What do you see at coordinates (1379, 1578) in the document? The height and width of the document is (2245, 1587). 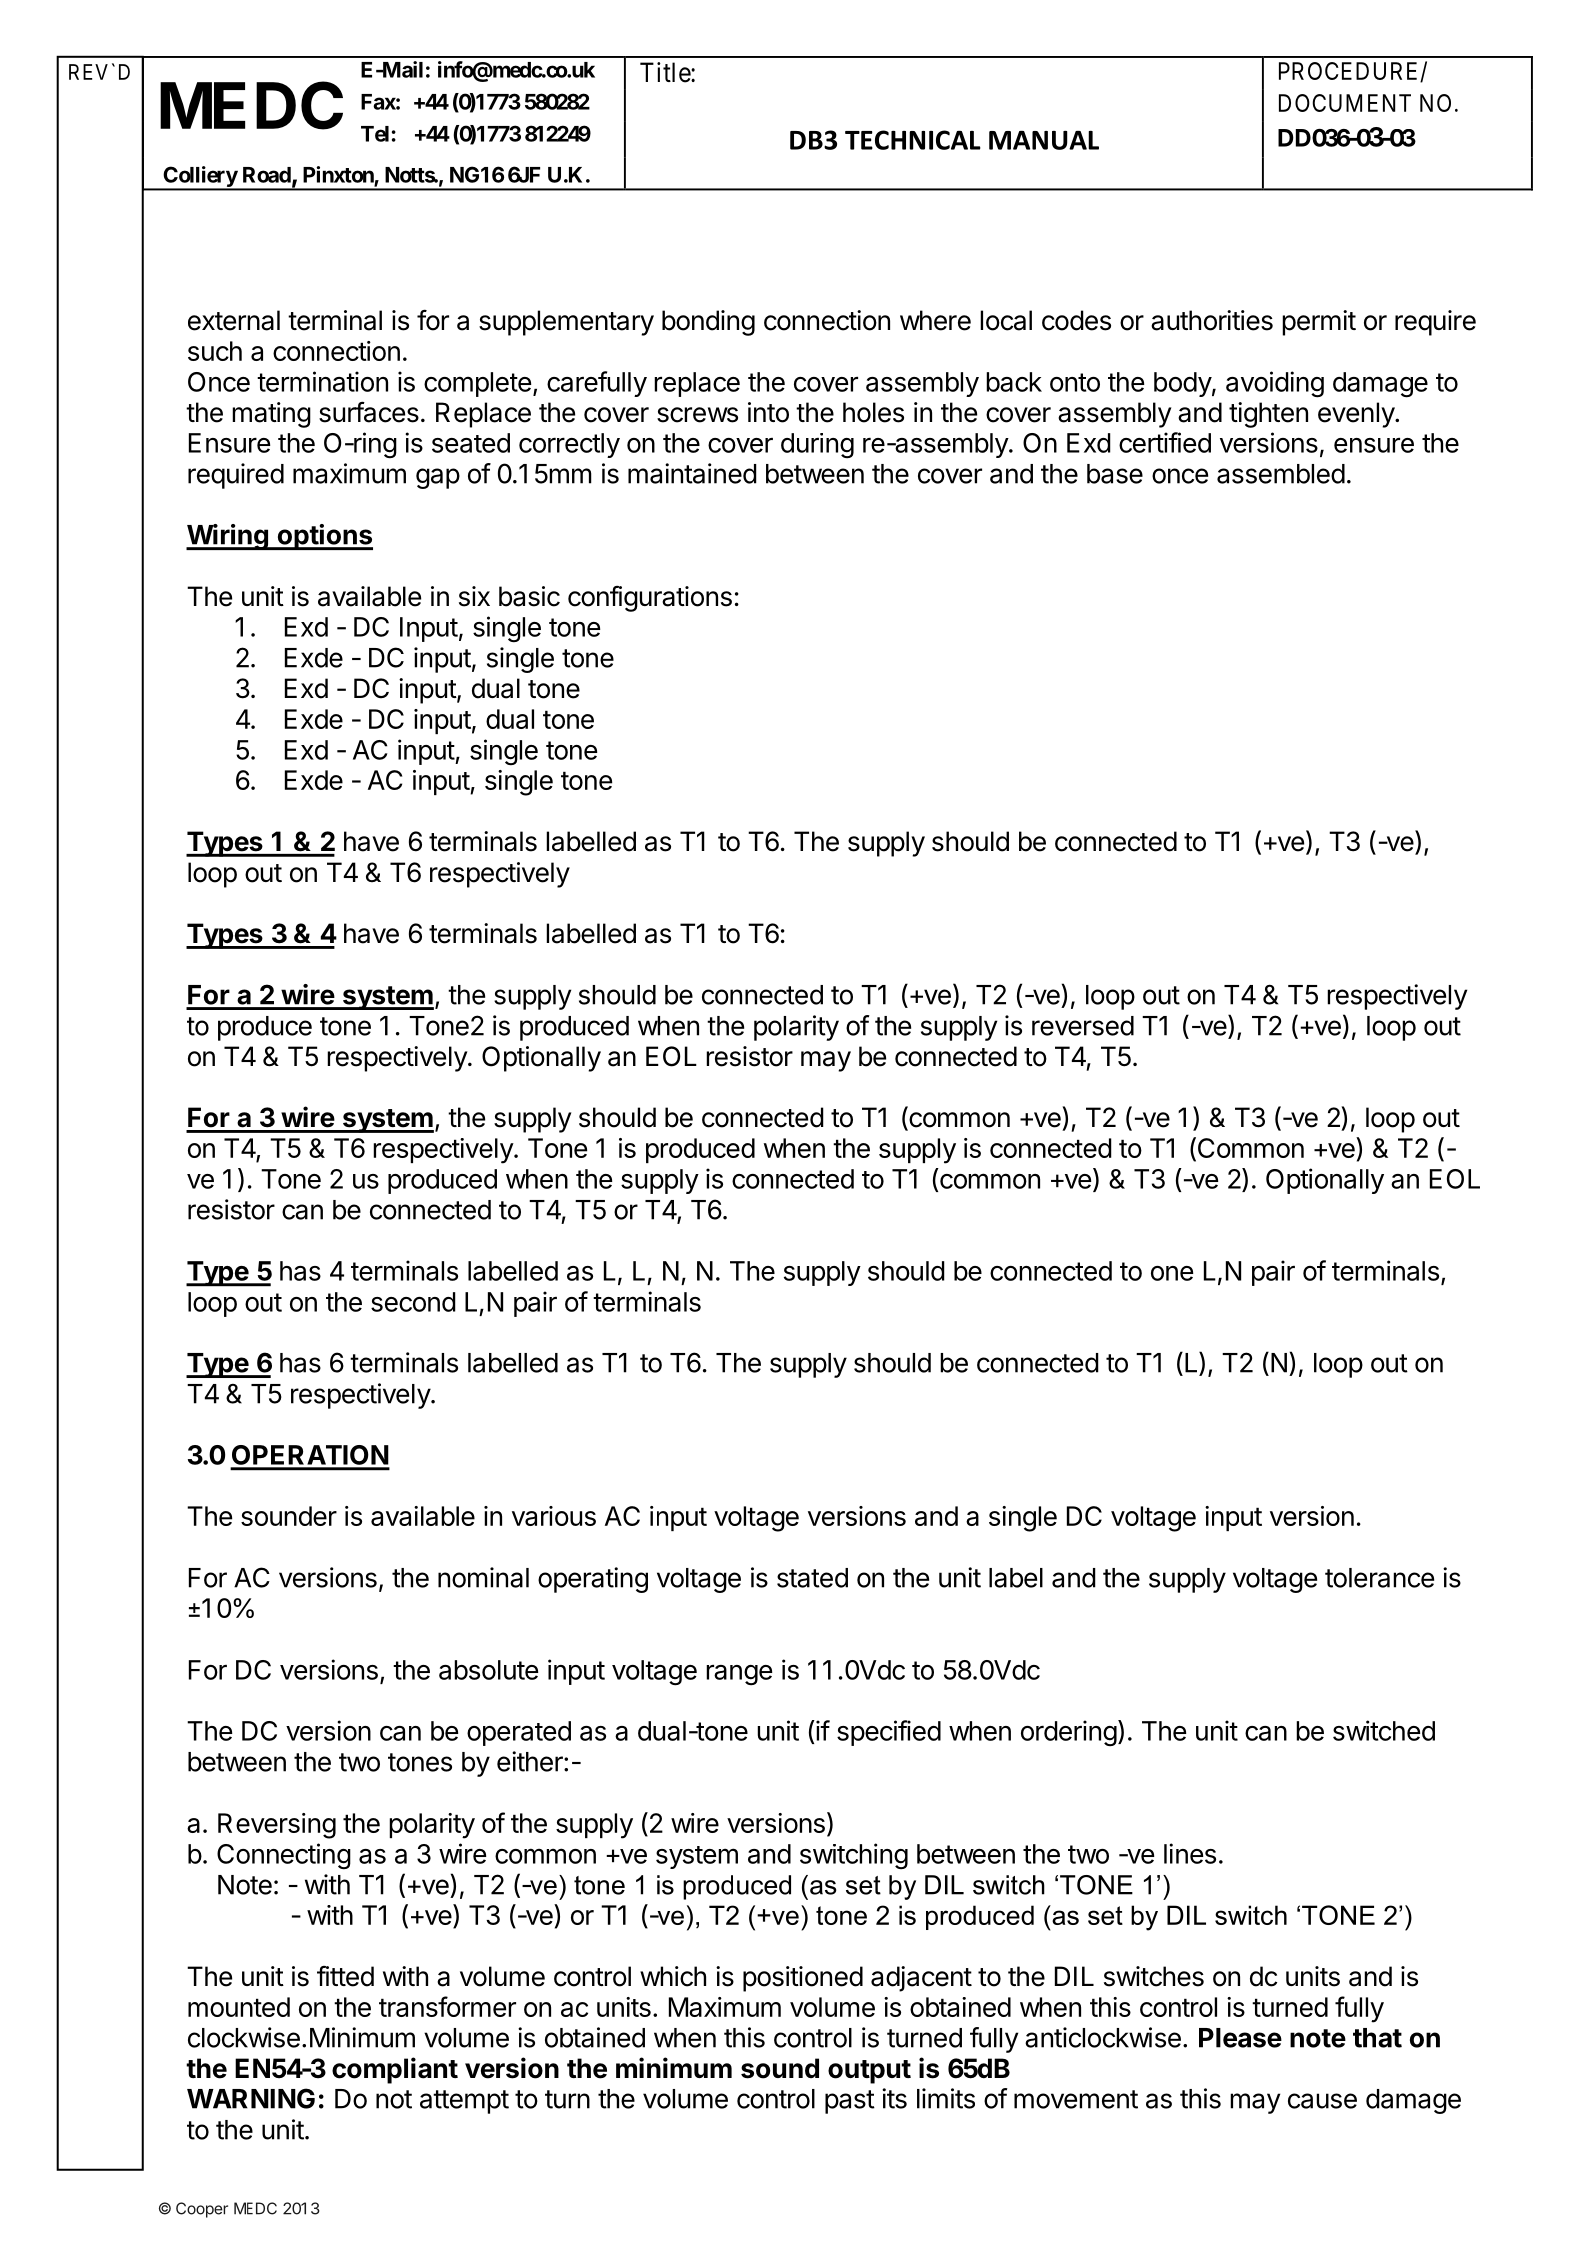 I see `tolerance` at bounding box center [1379, 1578].
